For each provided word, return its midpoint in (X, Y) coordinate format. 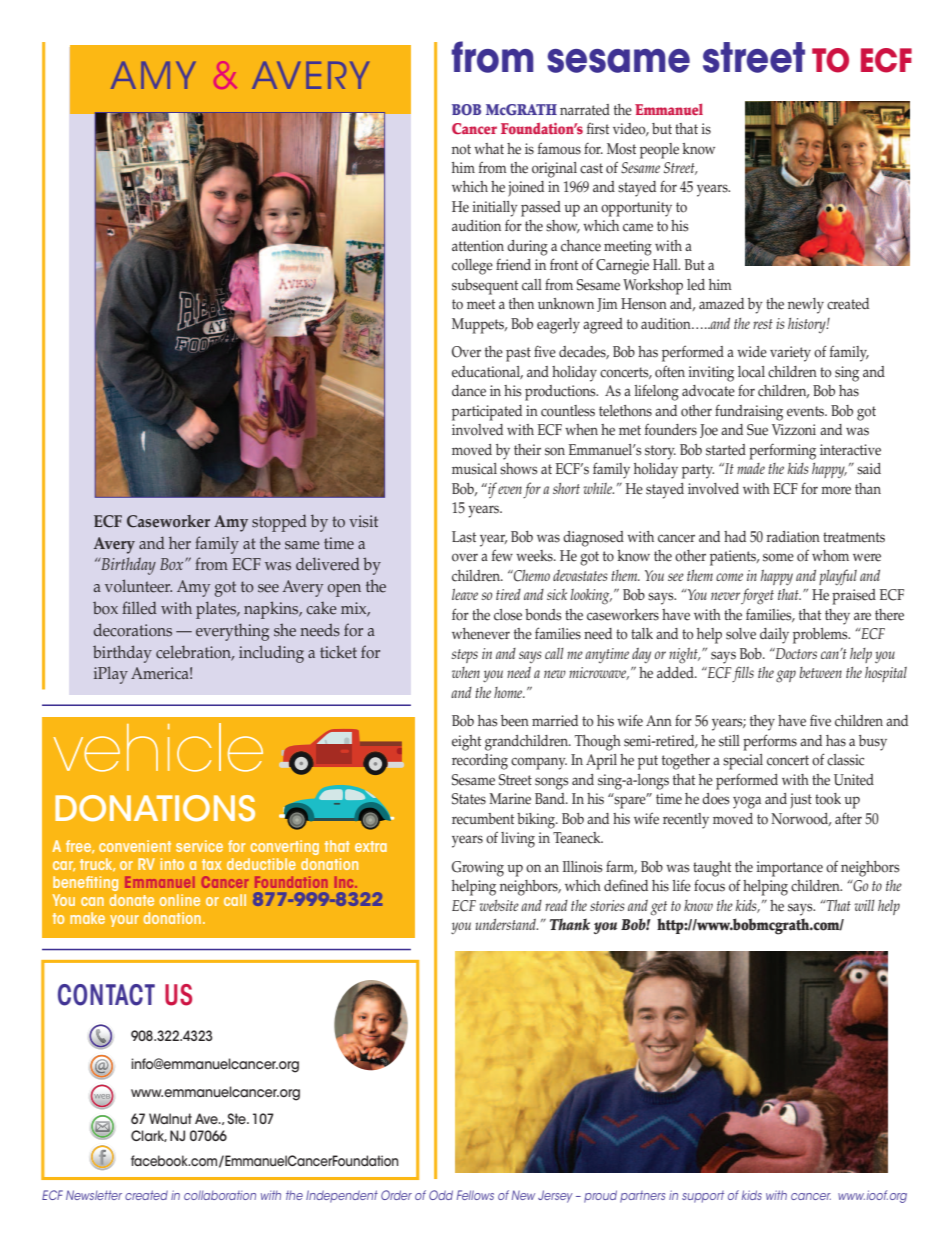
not (461, 149)
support (703, 1197)
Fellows (475, 1195)
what (489, 148)
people (659, 151)
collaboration (220, 1195)
